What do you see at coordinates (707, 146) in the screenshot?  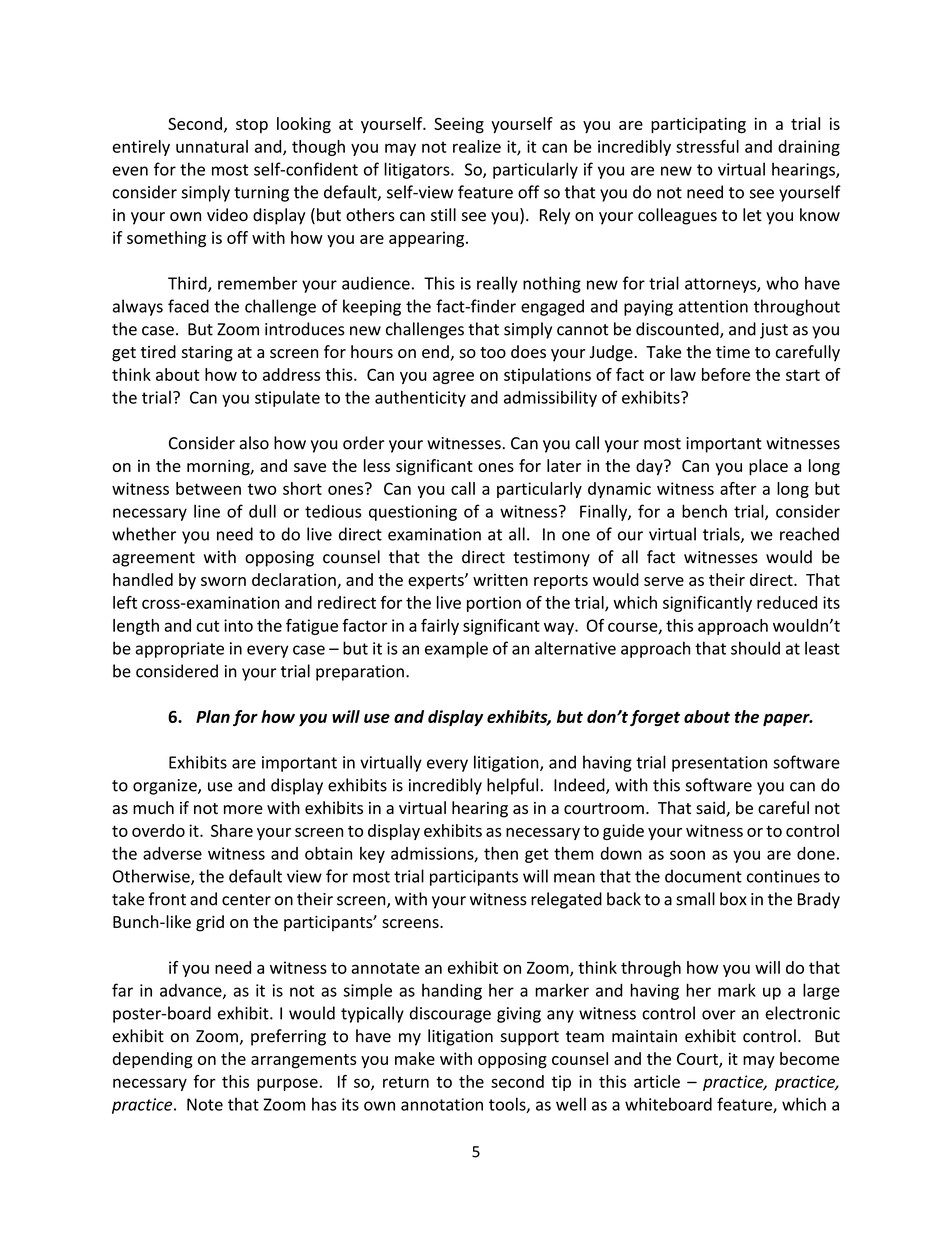 I see `stressful` at bounding box center [707, 146].
